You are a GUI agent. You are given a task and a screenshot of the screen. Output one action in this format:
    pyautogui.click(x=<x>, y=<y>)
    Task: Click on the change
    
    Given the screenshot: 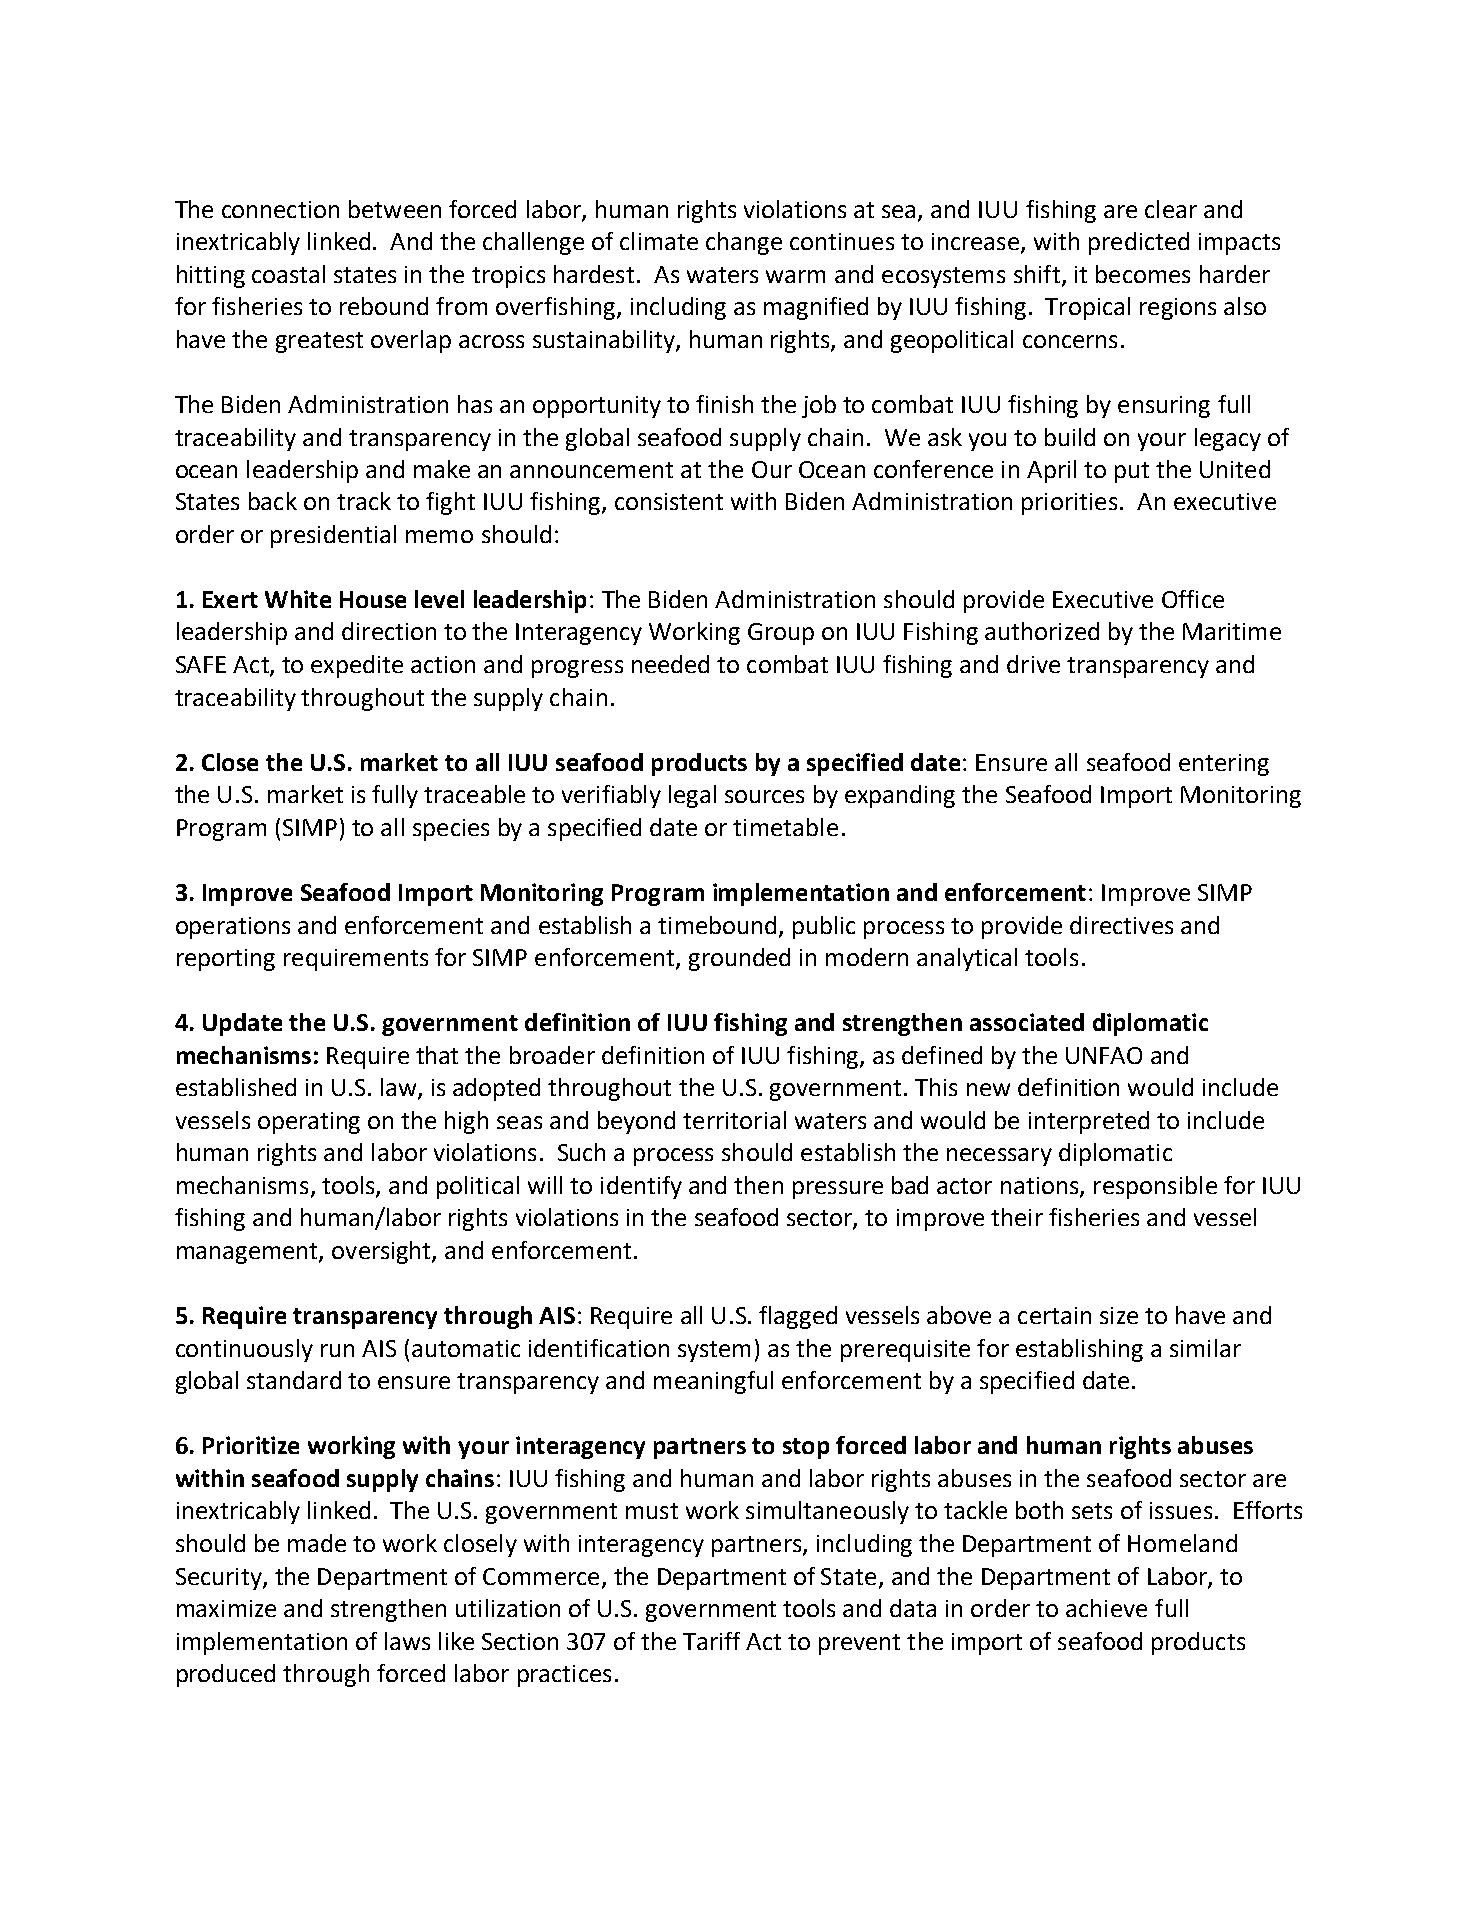 What is the action you would take?
    pyautogui.click(x=744, y=243)
